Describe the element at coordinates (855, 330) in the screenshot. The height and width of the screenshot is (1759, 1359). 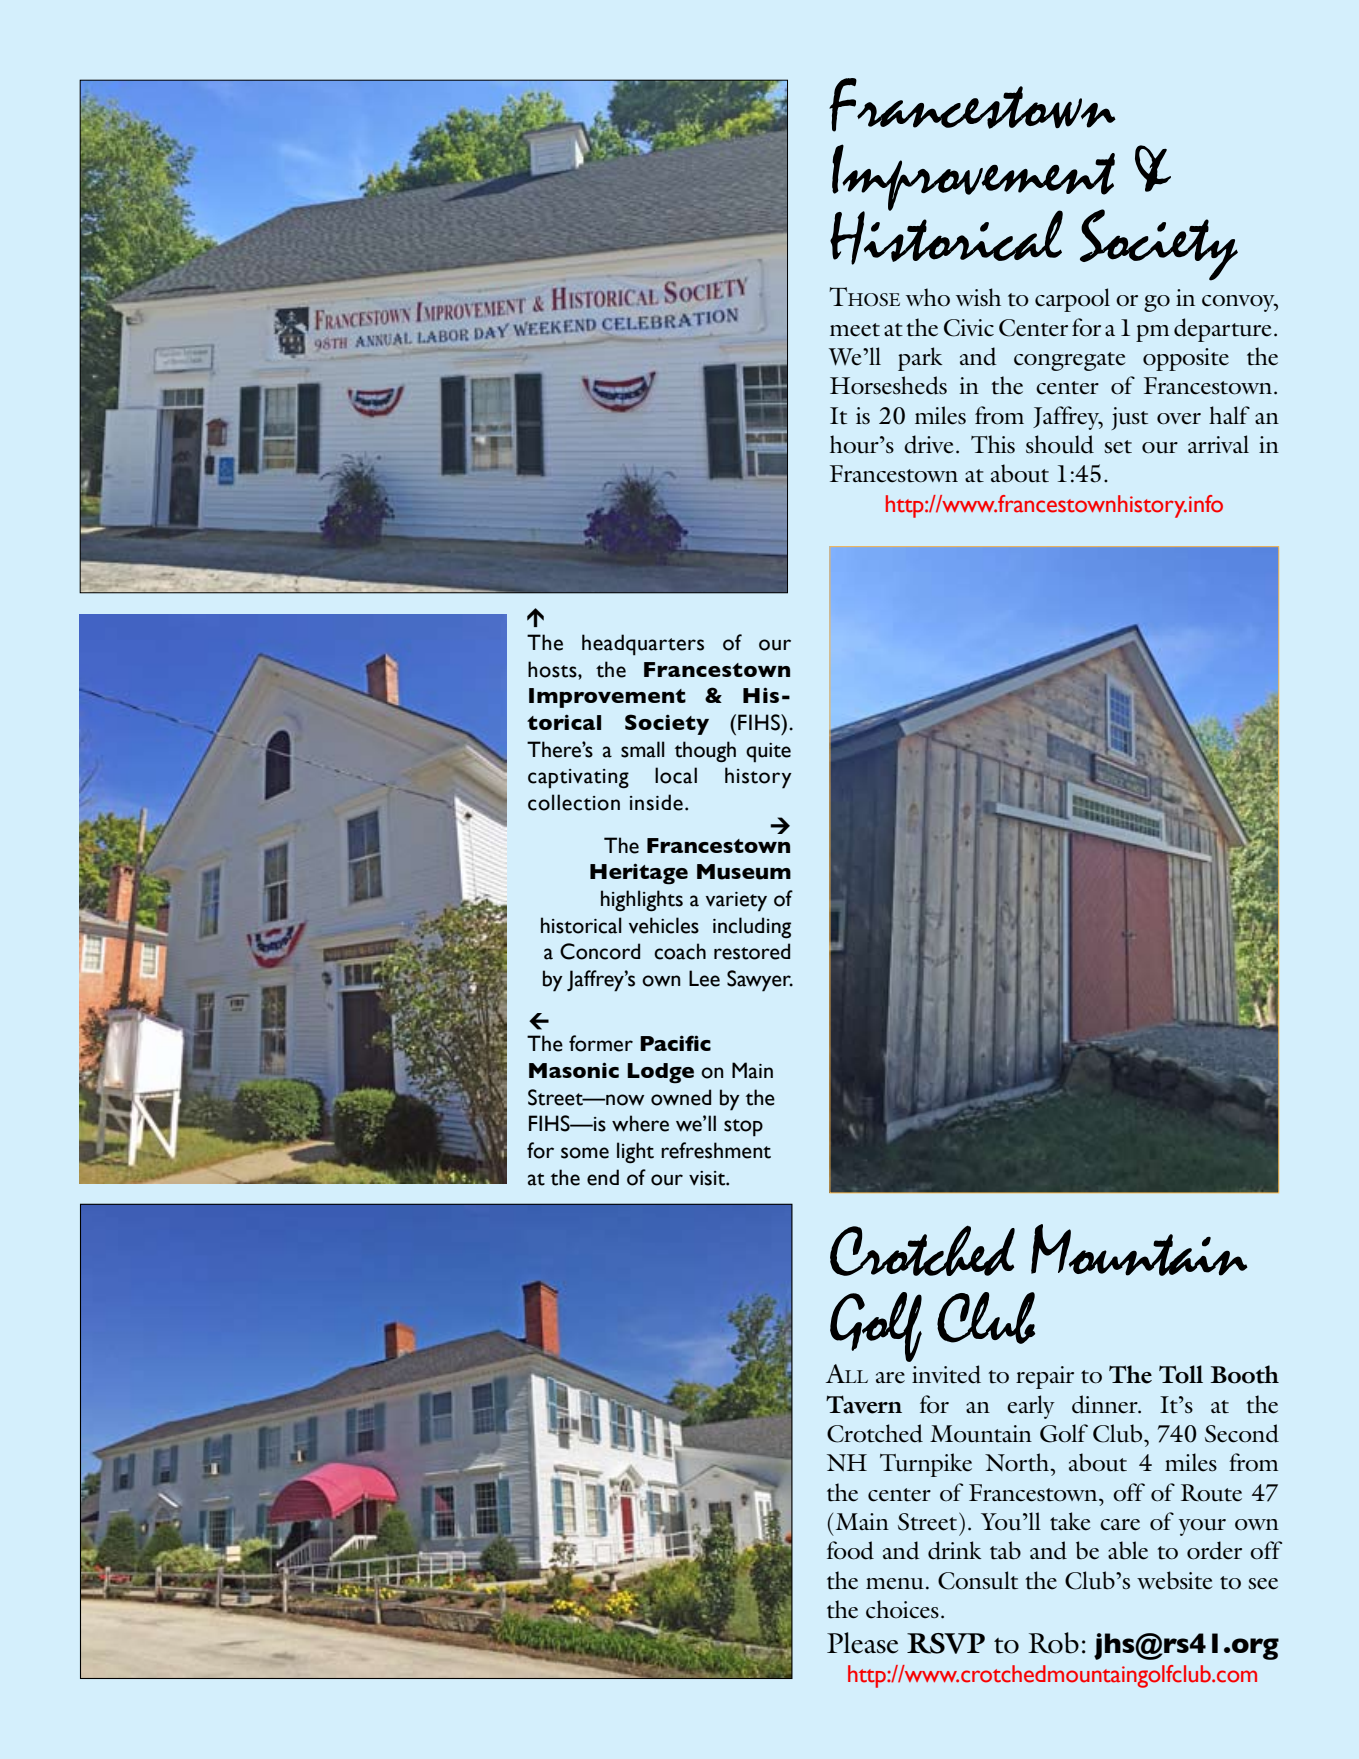
I see `meet` at that location.
